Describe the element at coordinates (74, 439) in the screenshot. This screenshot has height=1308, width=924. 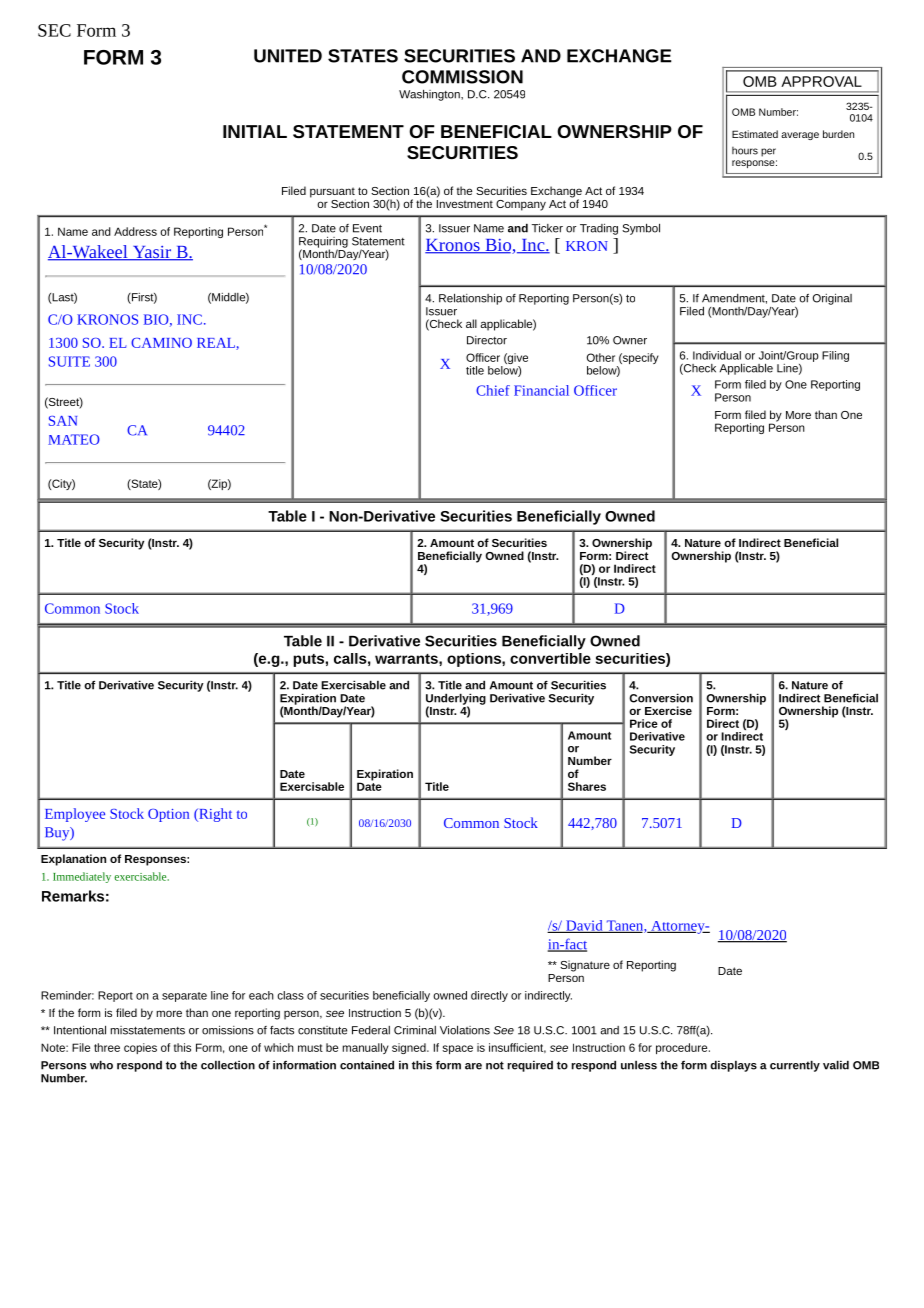
I see `MATEO` at that location.
